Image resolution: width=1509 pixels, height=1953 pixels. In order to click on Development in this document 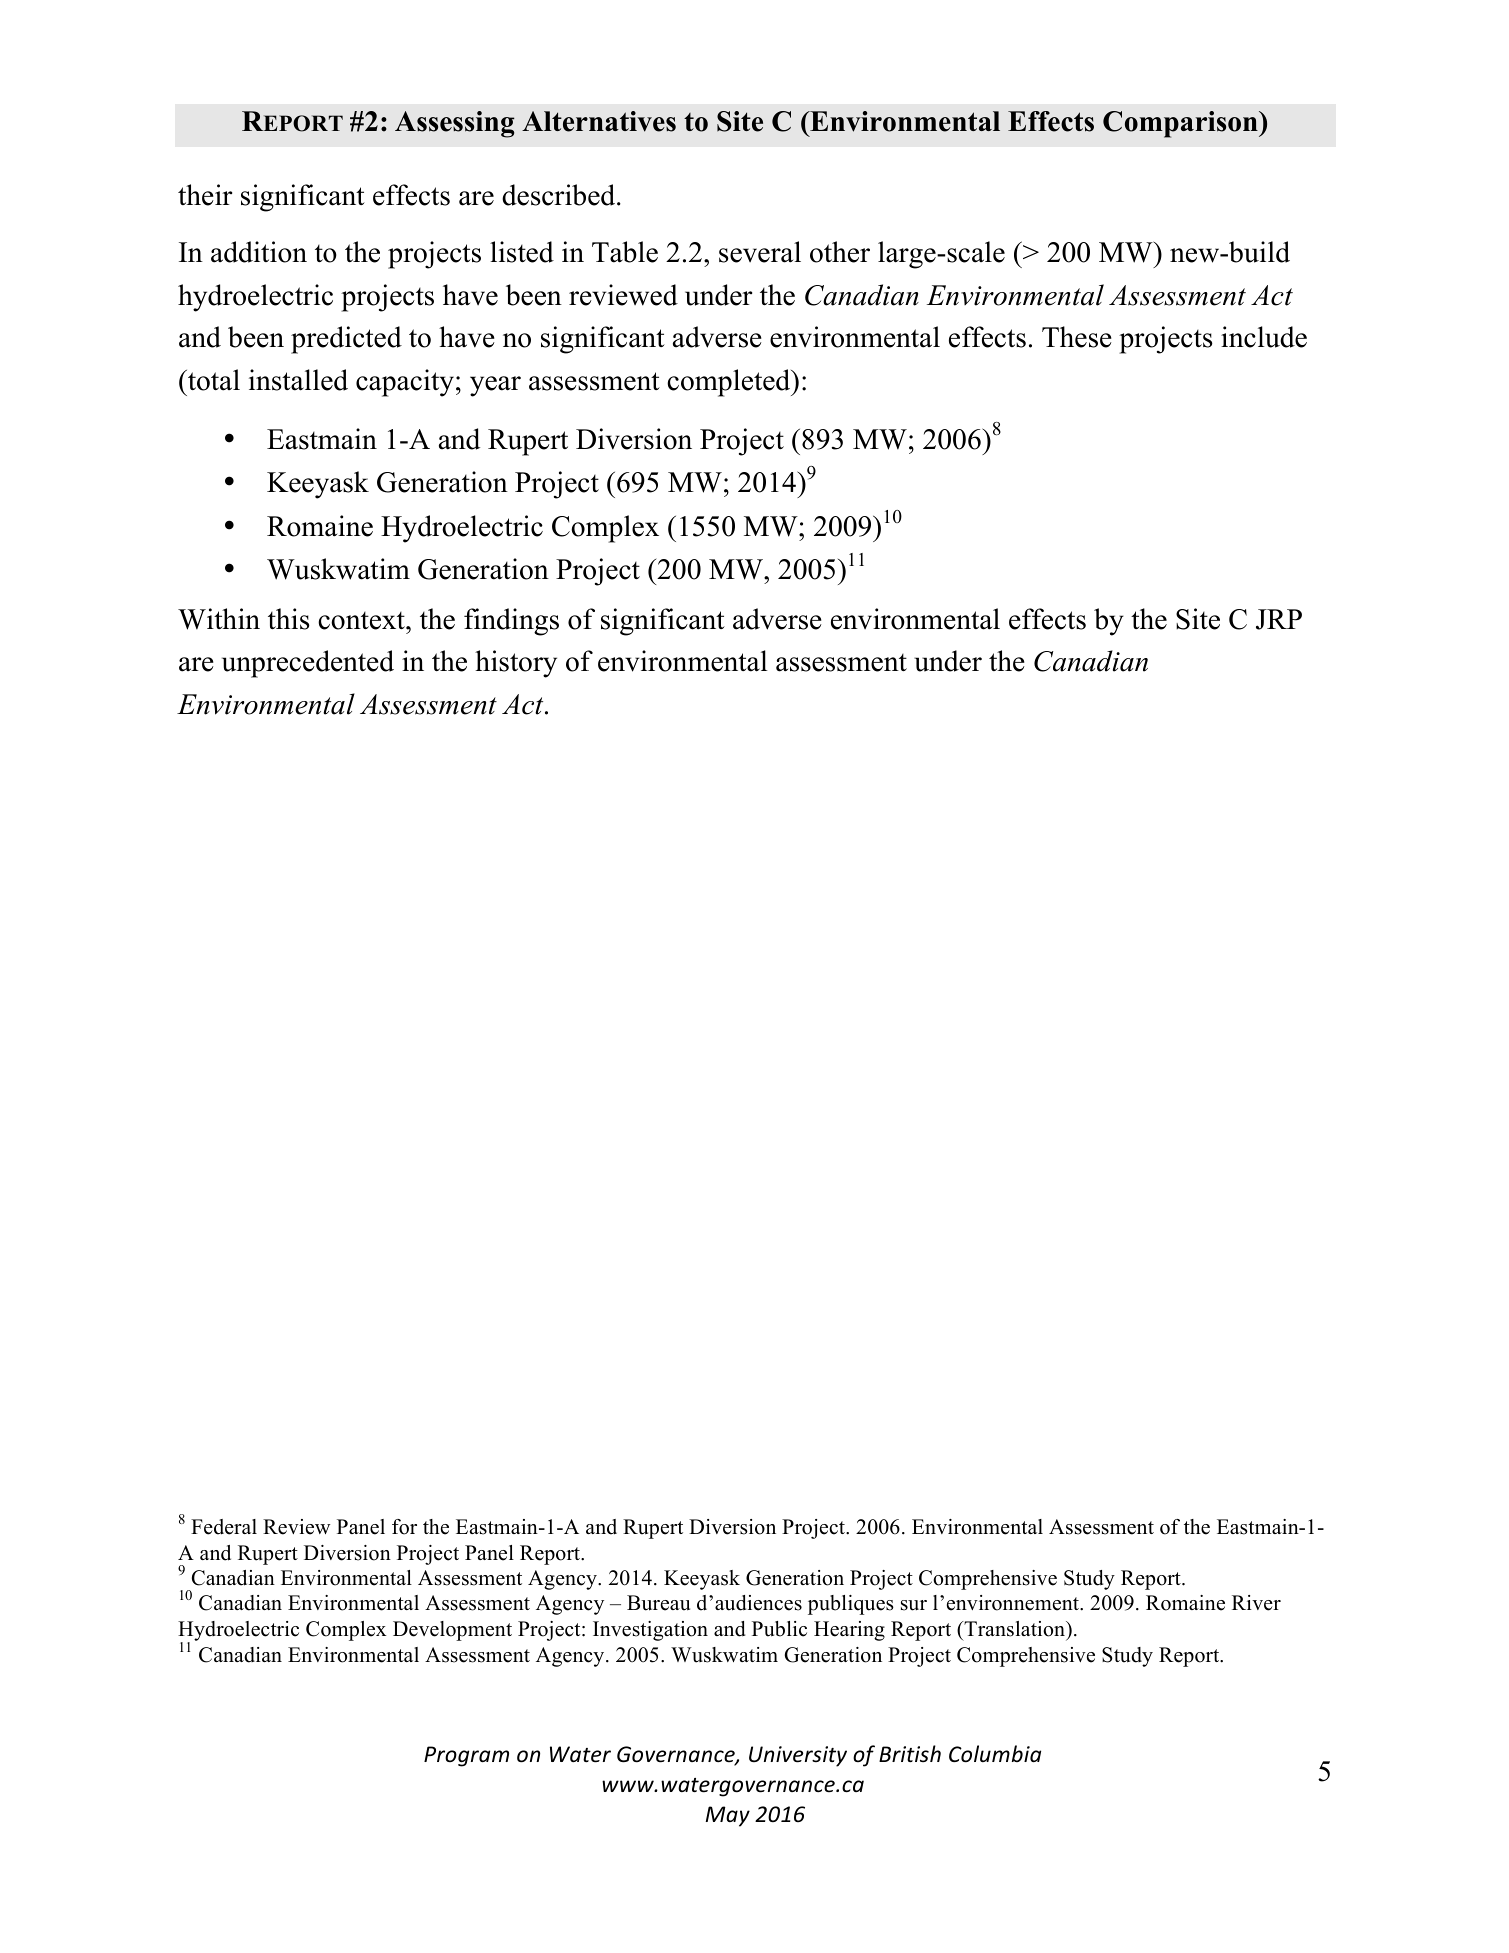, I will do `click(452, 1631)`.
